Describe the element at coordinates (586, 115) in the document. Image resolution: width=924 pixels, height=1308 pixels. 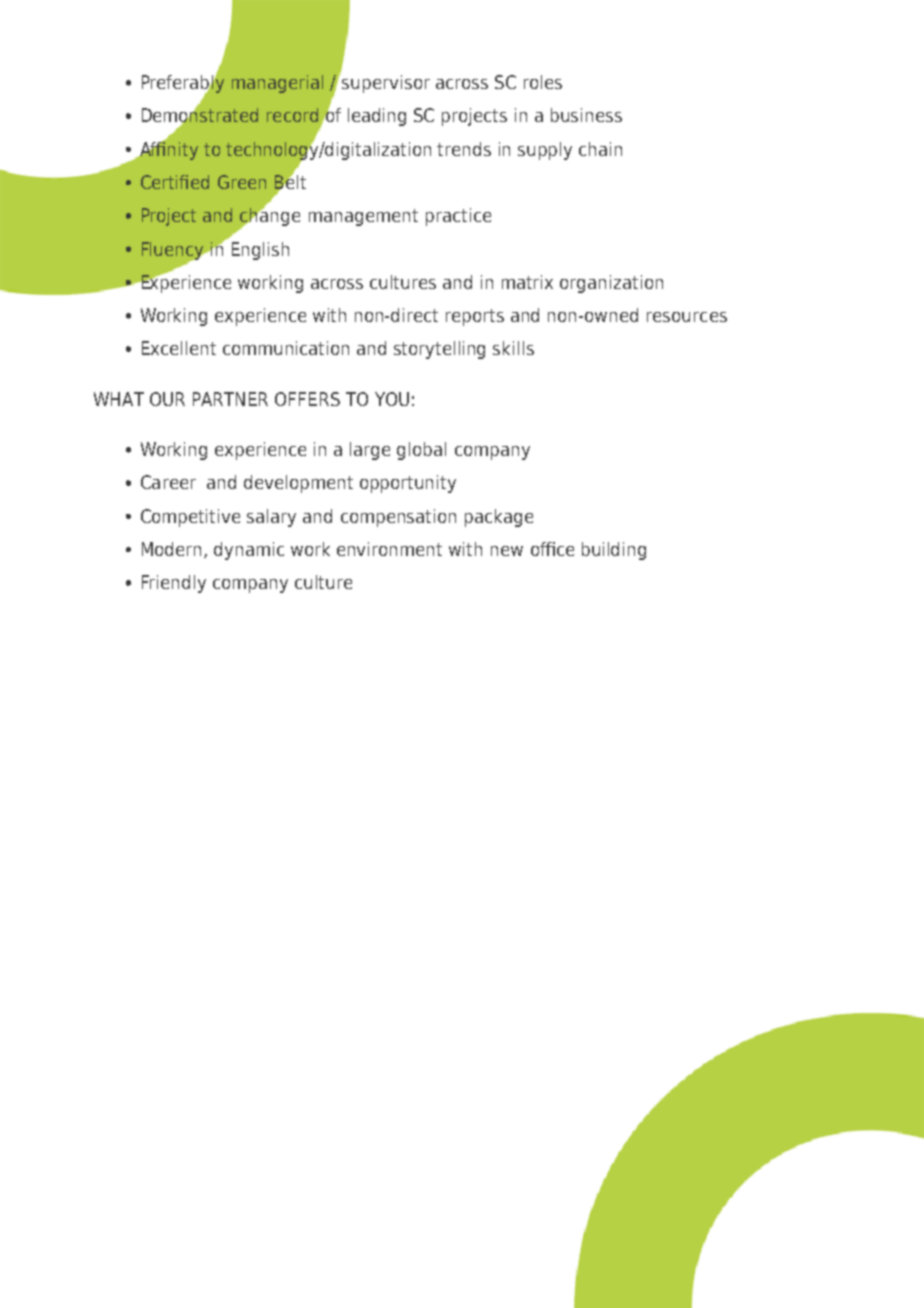
I see `business` at that location.
